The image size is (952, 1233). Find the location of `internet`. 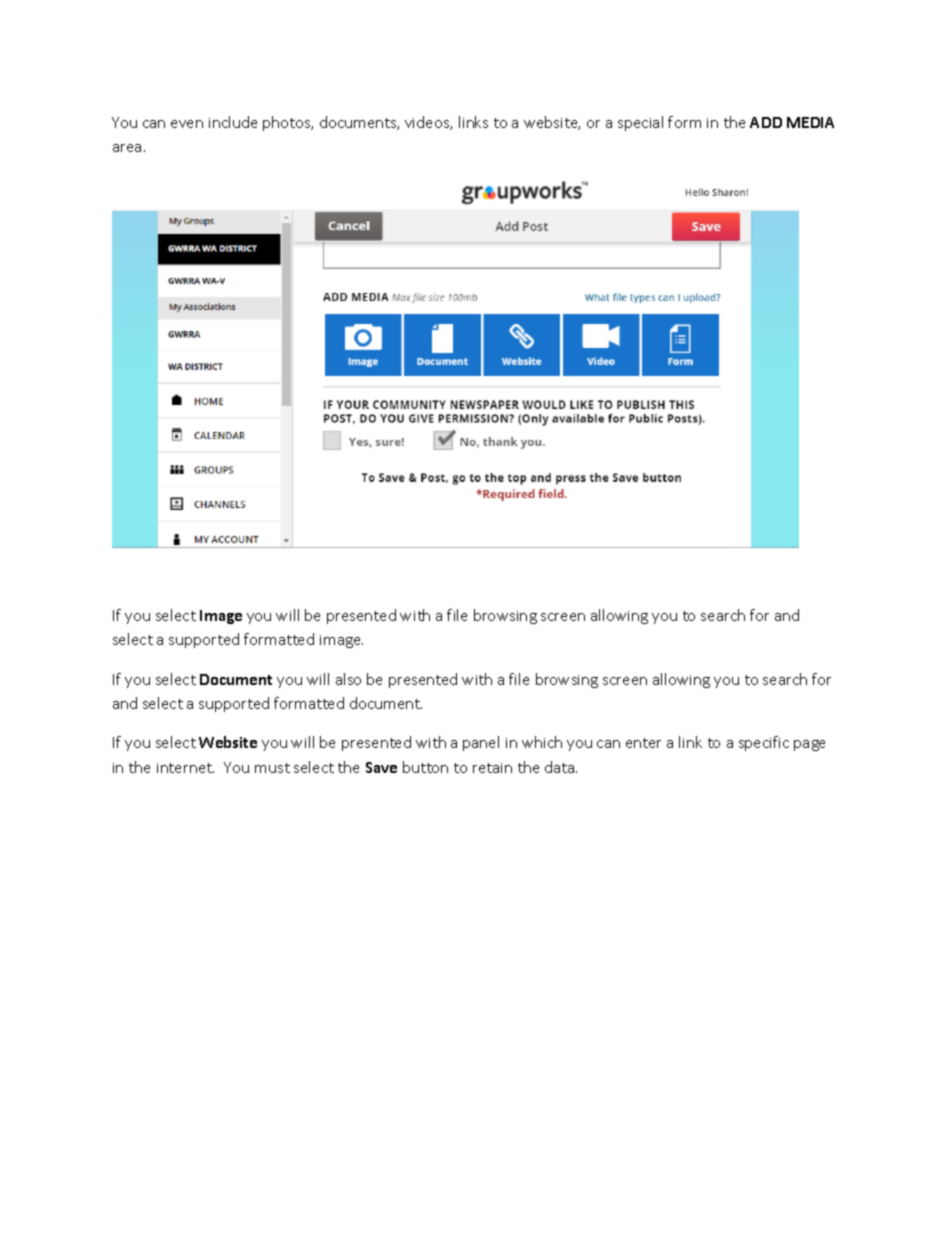

internet is located at coordinates (185, 768).
